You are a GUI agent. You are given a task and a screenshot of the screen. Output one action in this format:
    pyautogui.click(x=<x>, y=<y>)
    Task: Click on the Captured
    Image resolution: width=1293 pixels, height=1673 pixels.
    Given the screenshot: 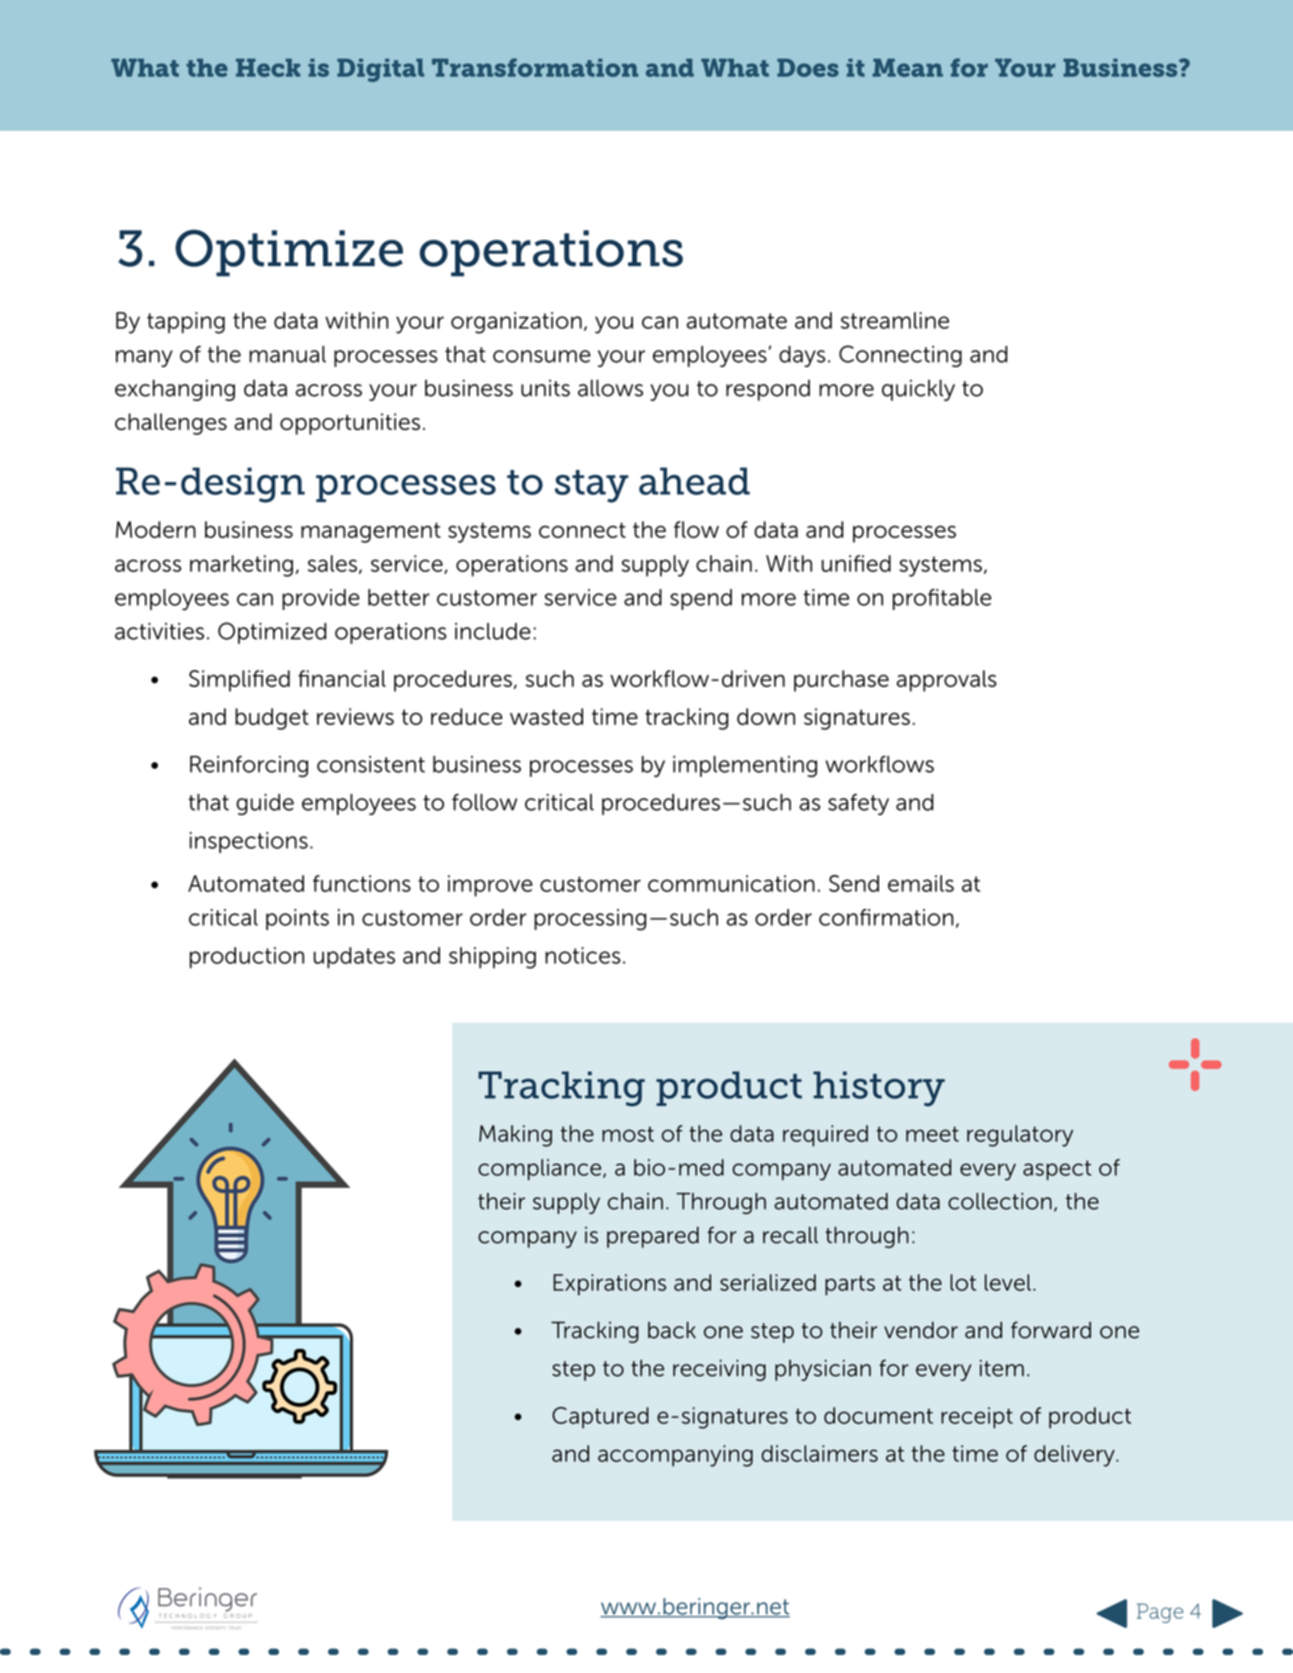 What is the action you would take?
    pyautogui.click(x=600, y=1418)
